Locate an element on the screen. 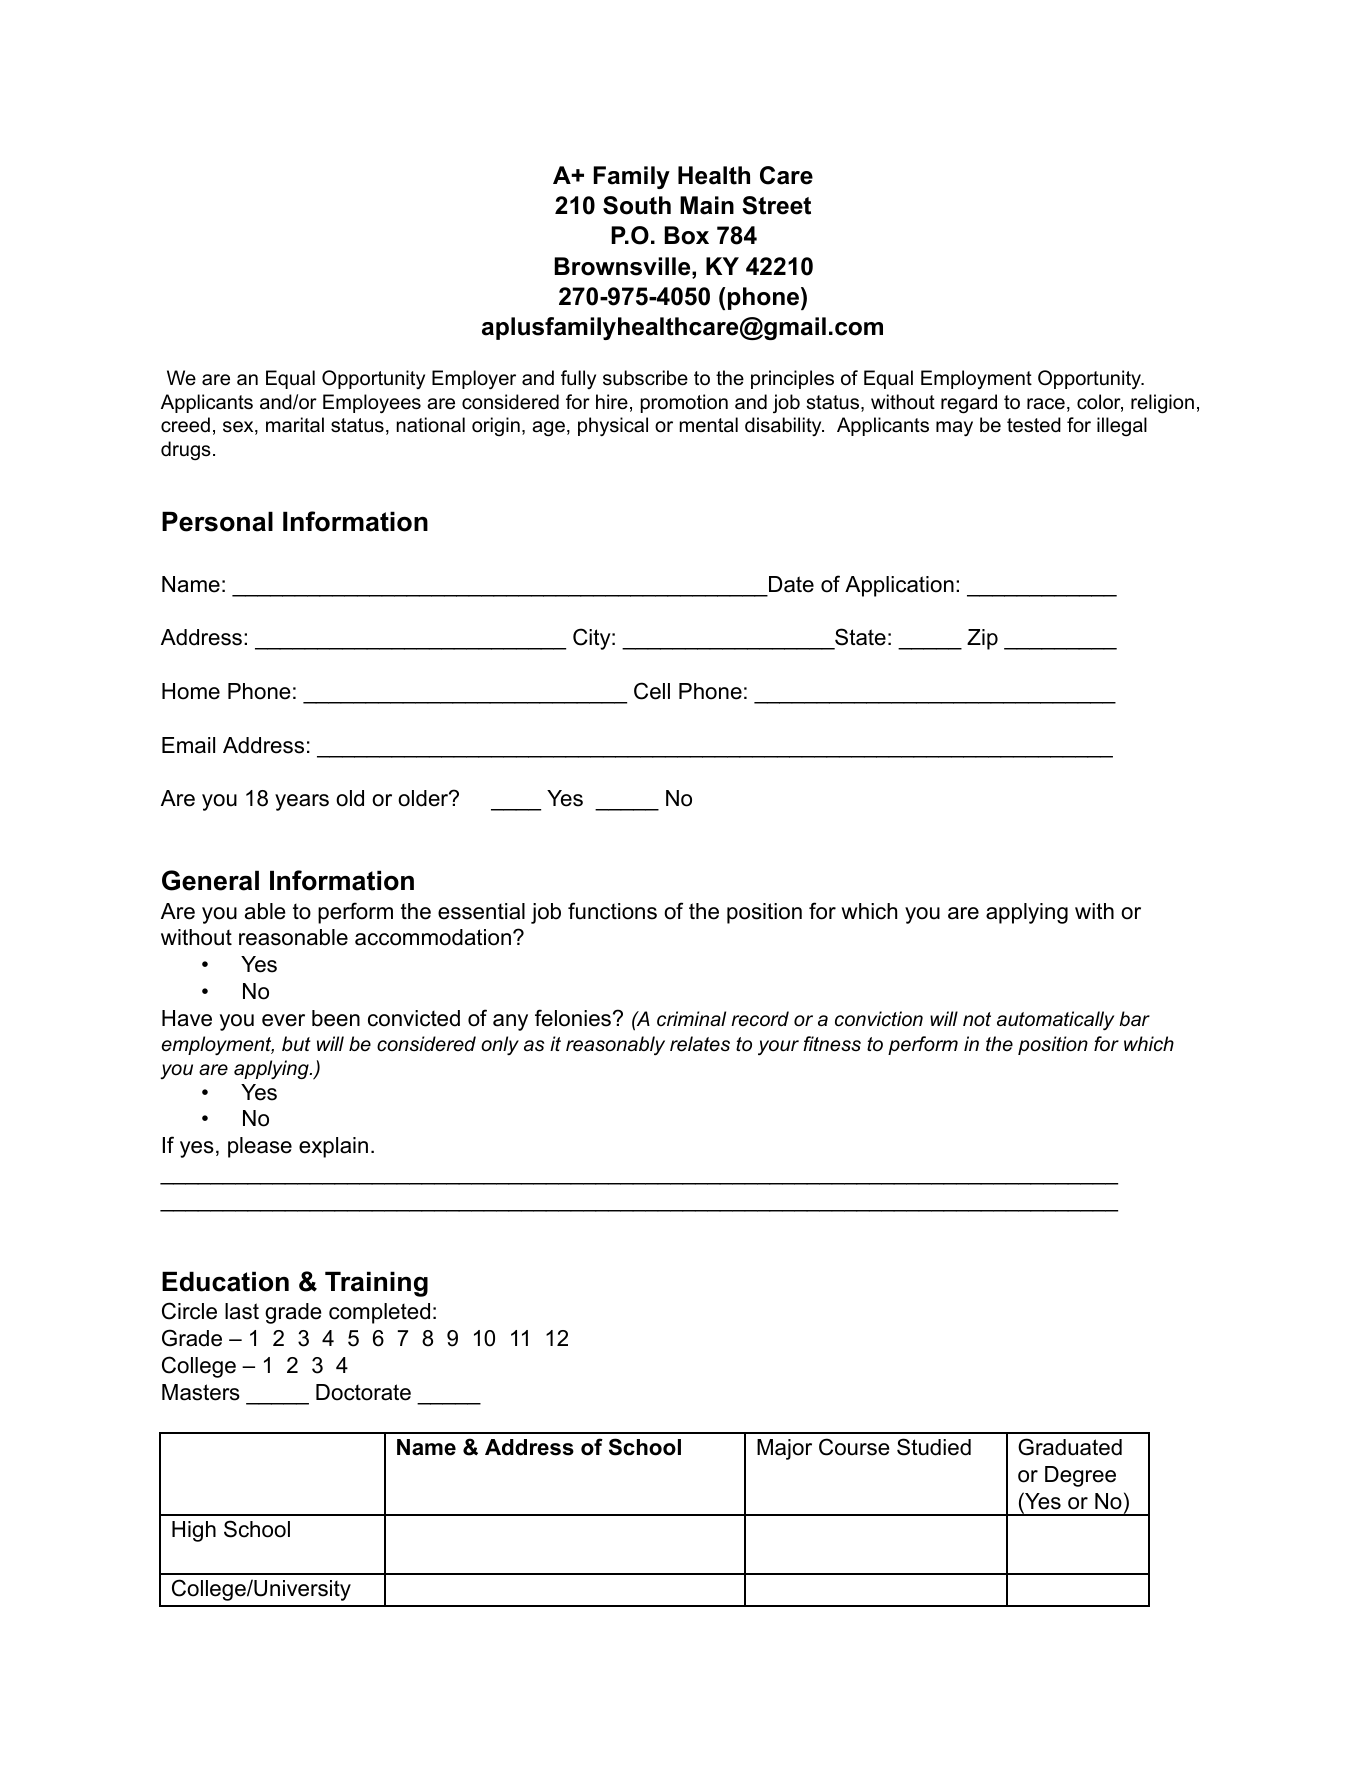 Image resolution: width=1368 pixels, height=1771 pixels. automatically is located at coordinates (1055, 1021).
